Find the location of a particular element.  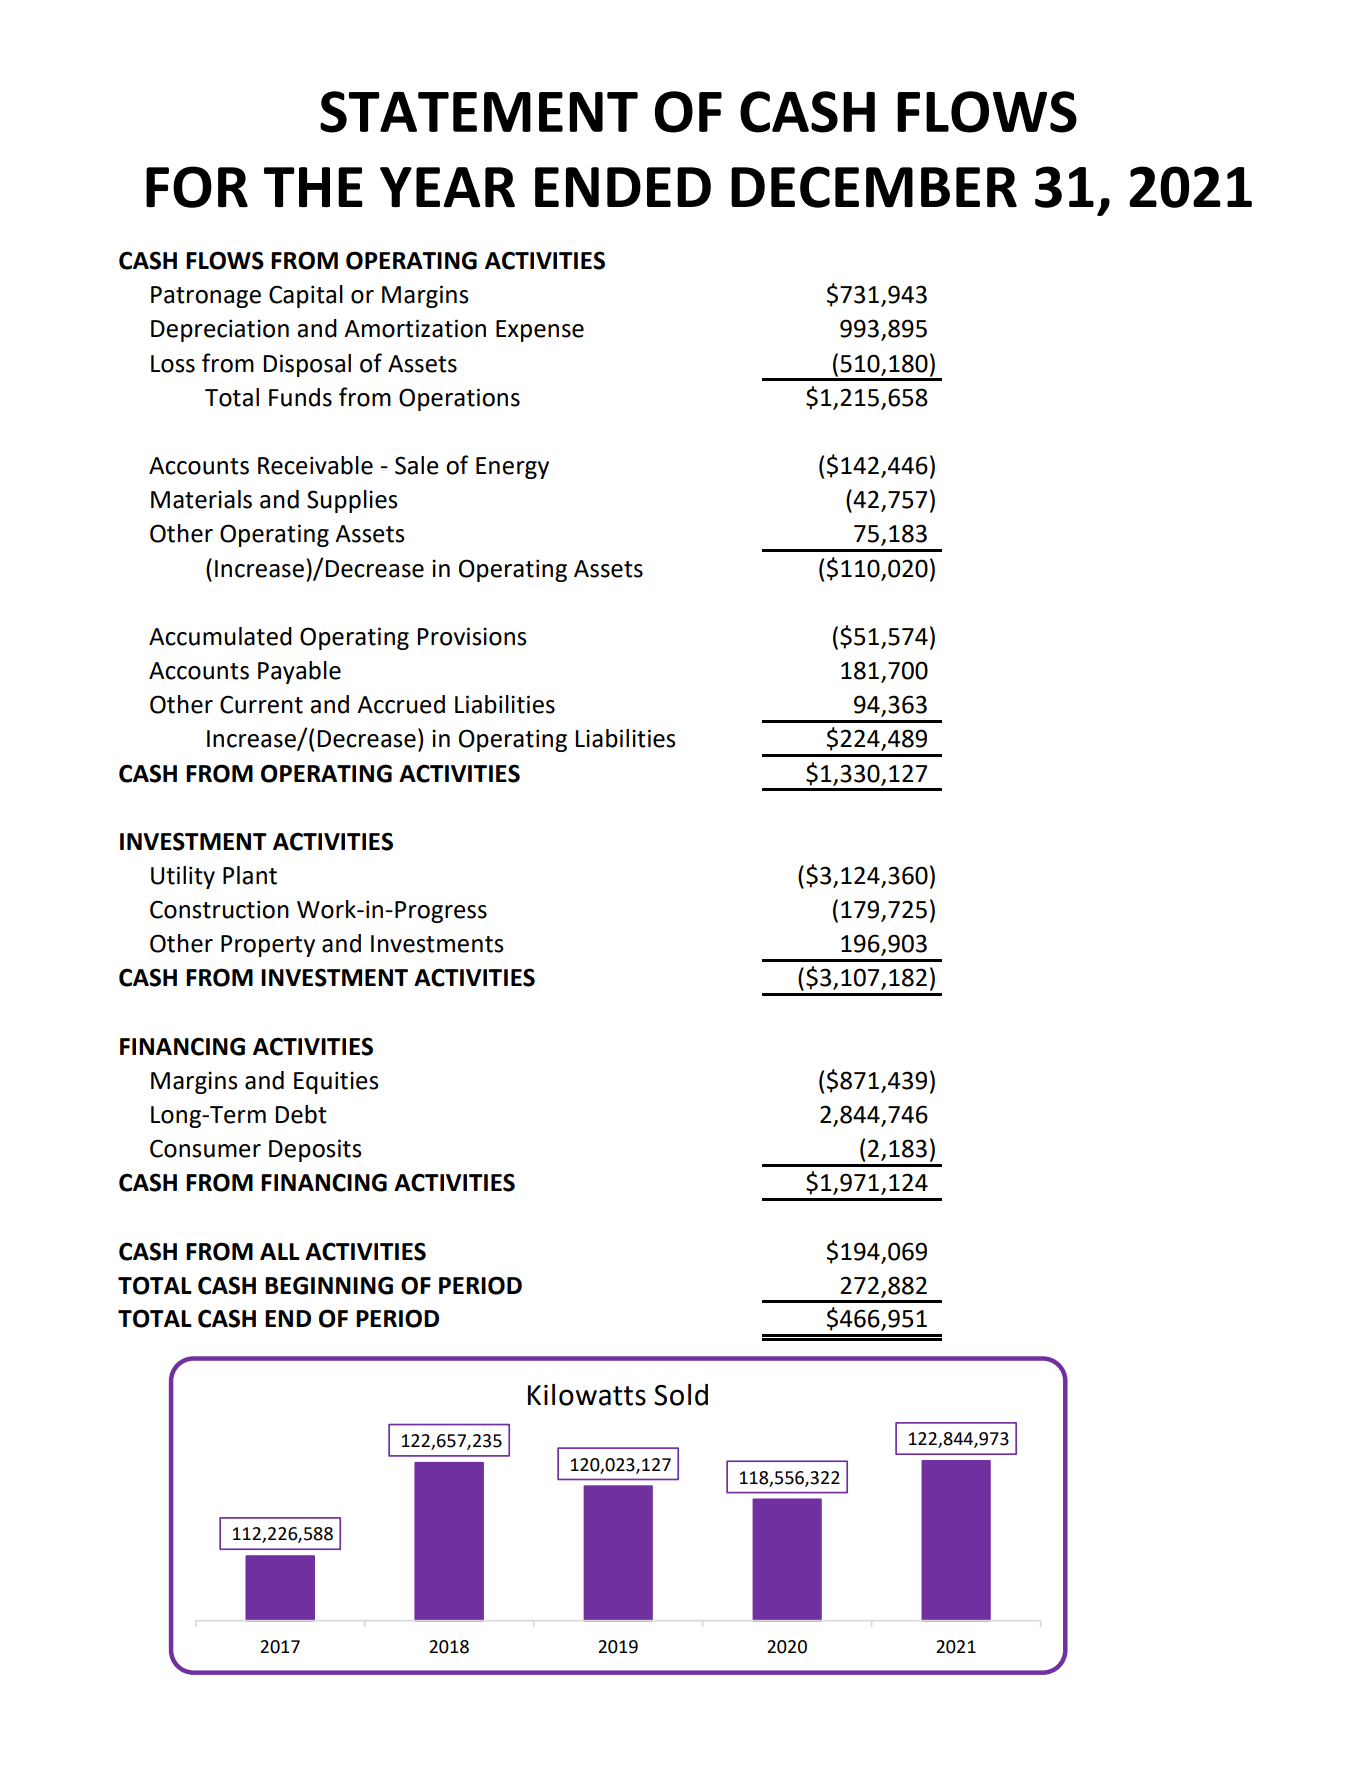

Sold is located at coordinates (681, 1395).
